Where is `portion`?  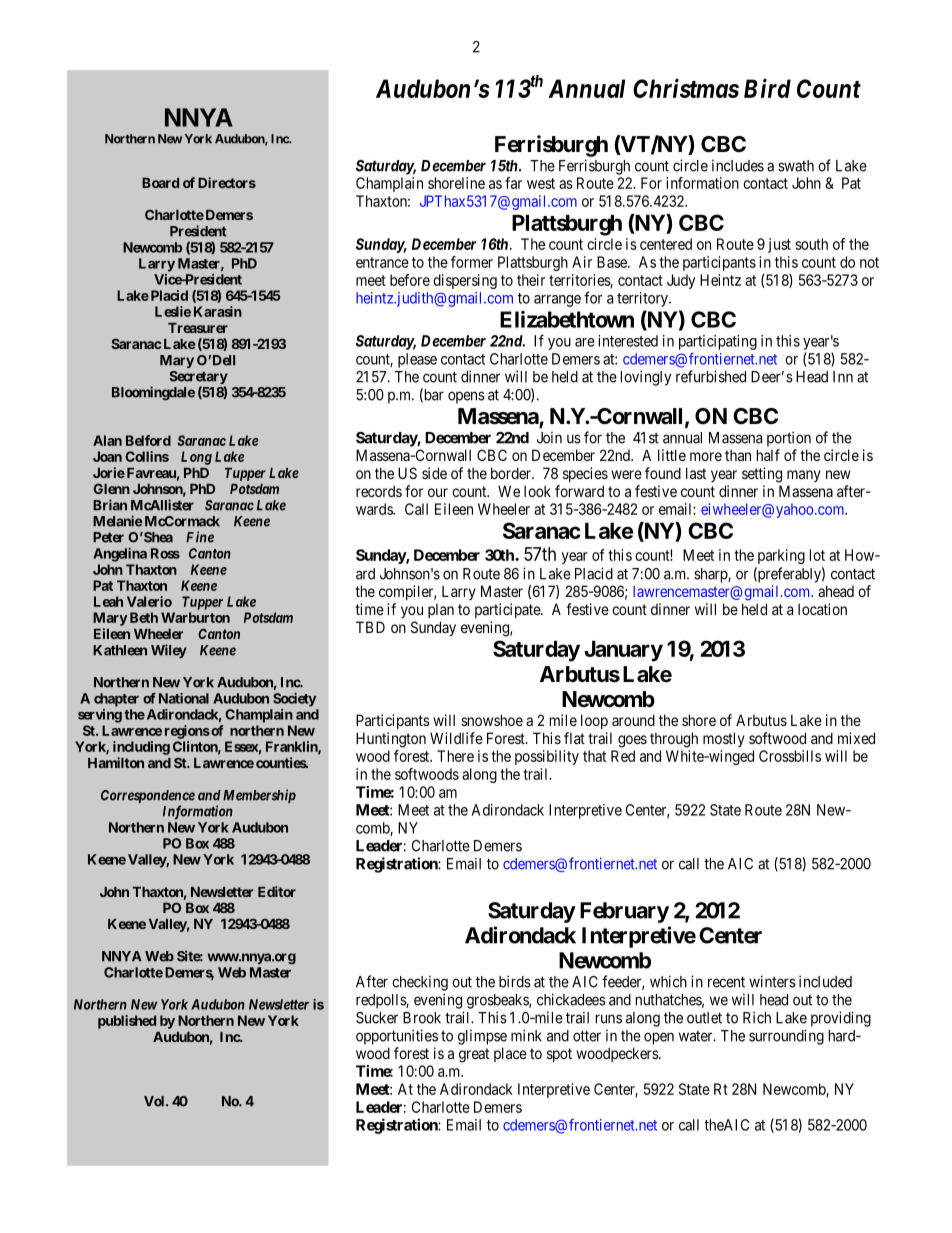
portion is located at coordinates (789, 439).
